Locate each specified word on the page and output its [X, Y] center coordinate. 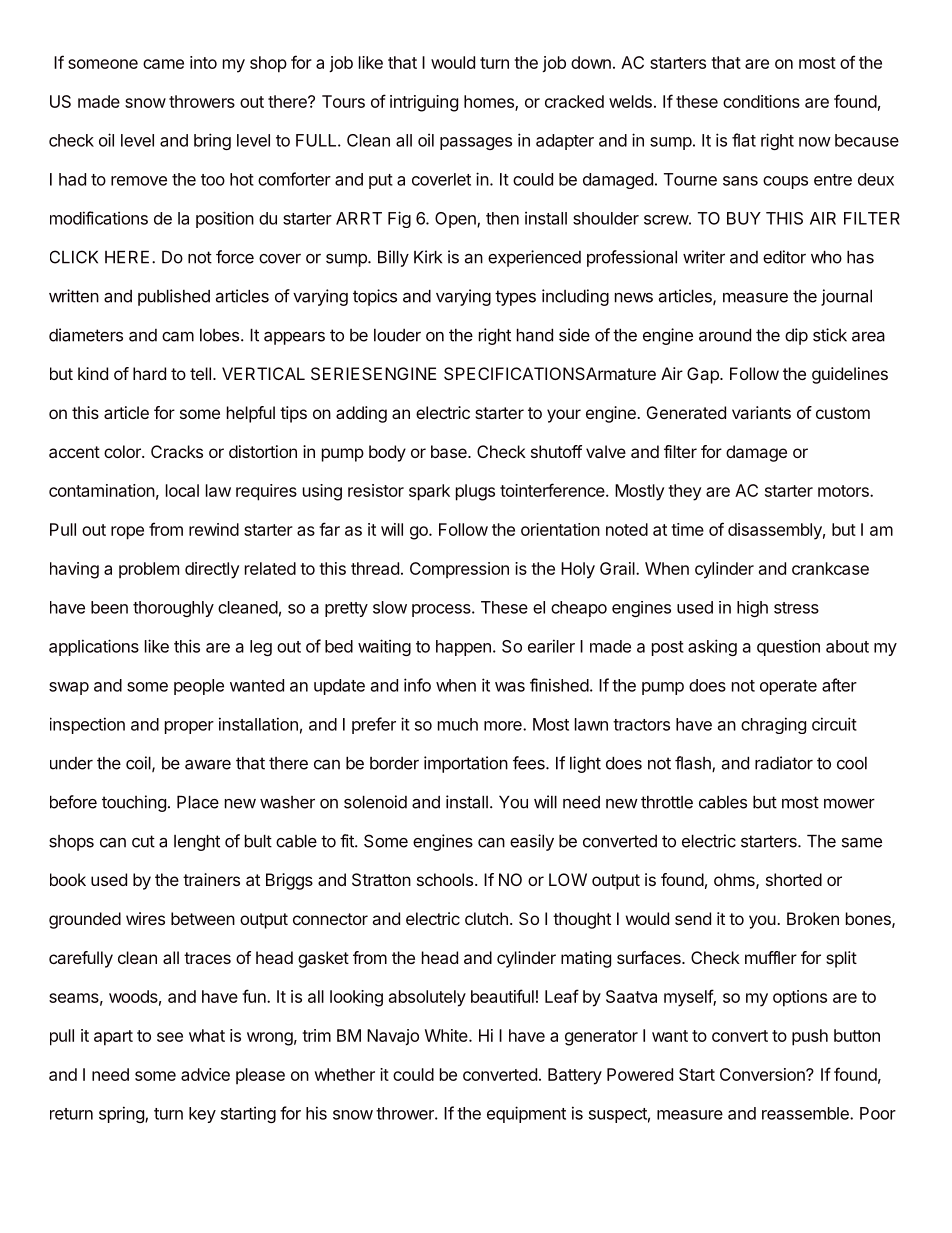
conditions [761, 101]
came [163, 64]
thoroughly [173, 609]
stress [796, 608]
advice [205, 1074]
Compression [459, 570]
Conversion [763, 1074]
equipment [526, 1114]
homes [490, 102]
